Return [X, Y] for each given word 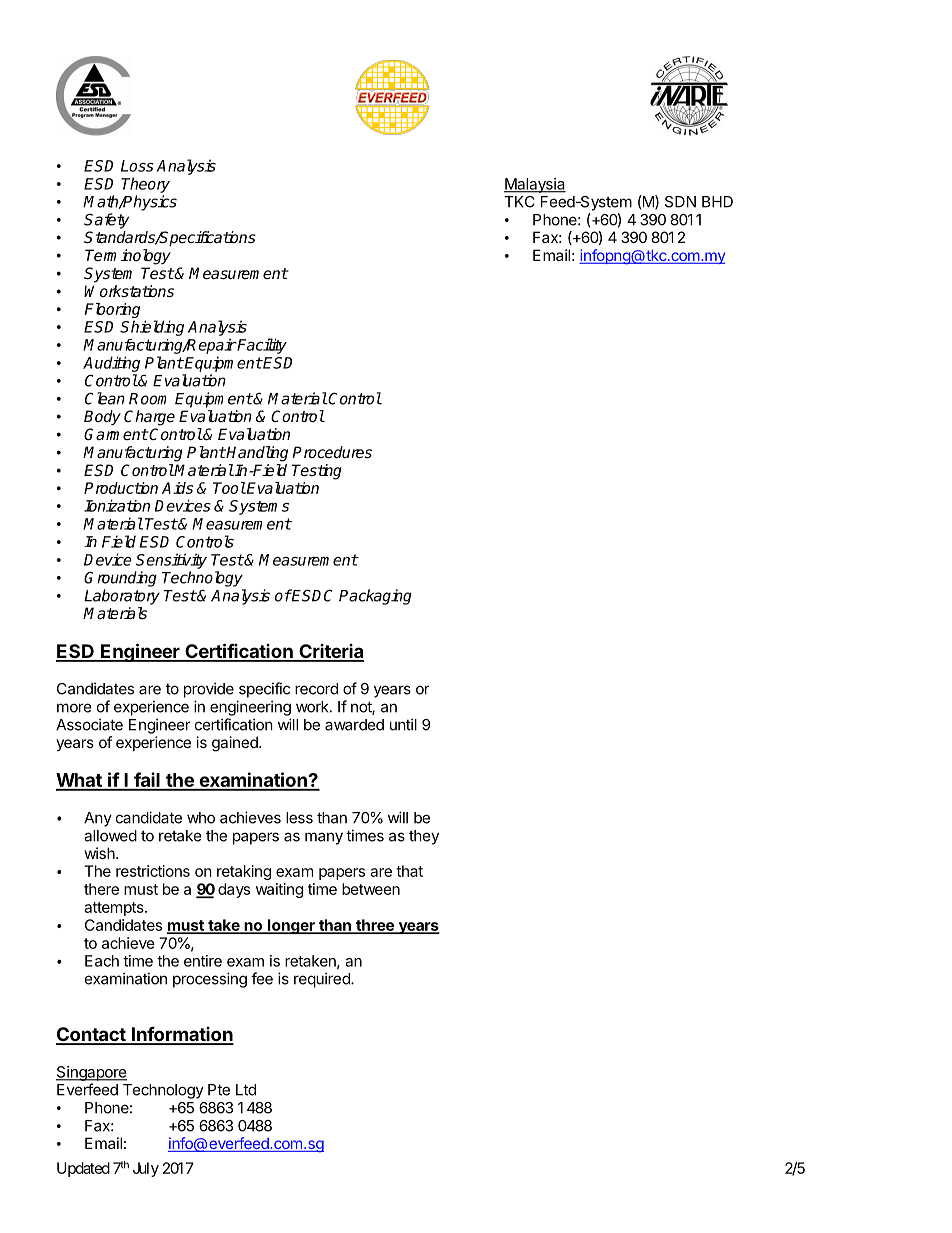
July [146, 1169]
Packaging [375, 597]
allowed [110, 836]
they [424, 837]
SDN [680, 202]
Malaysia [535, 185]
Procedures [332, 452]
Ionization [117, 505]
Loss [137, 166]
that [409, 871]
